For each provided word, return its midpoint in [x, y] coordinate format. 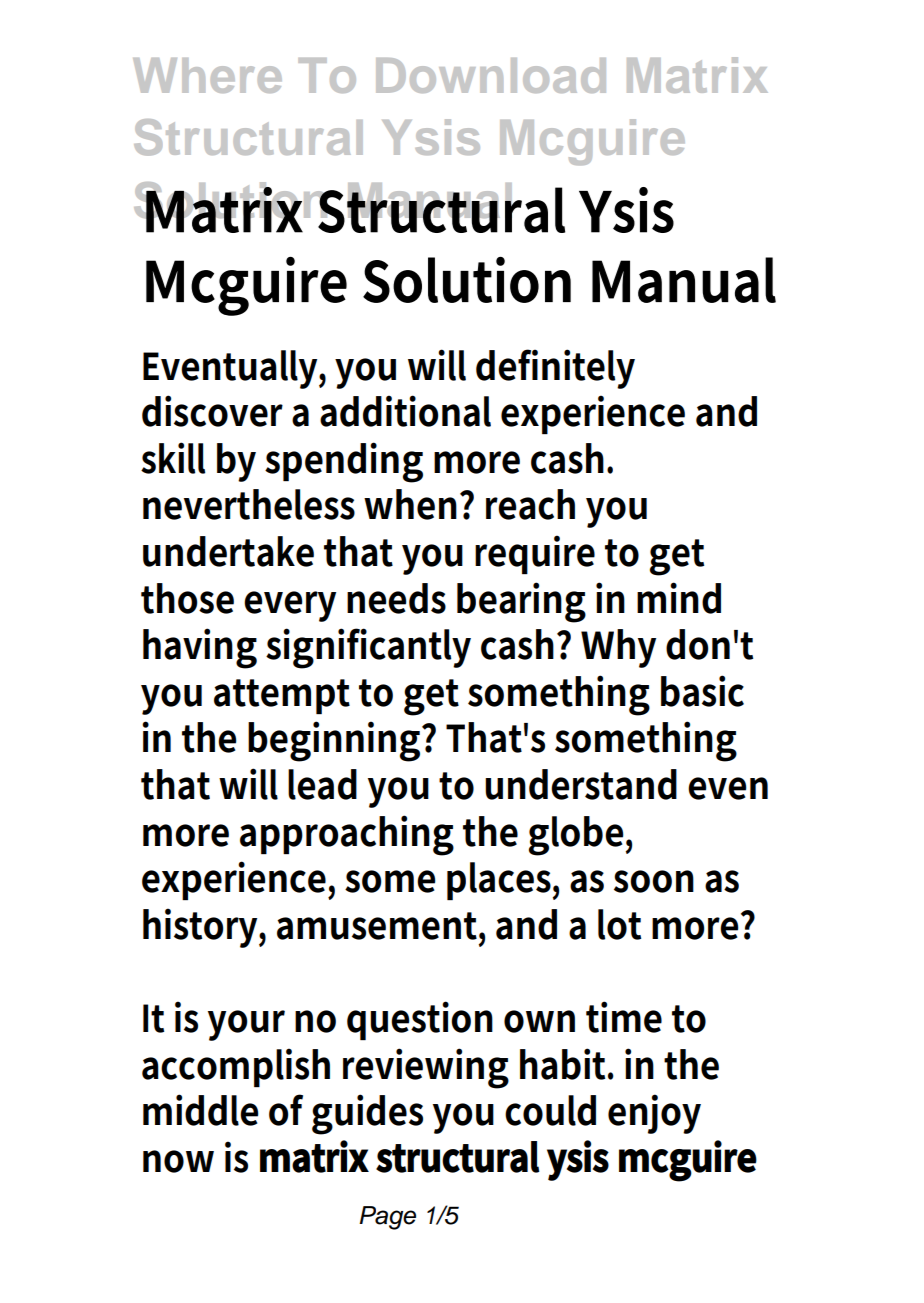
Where [207, 75]
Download [491, 75]
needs [396, 598]
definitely [555, 369]
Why [618, 648]
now [178, 1161]
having [200, 648]
